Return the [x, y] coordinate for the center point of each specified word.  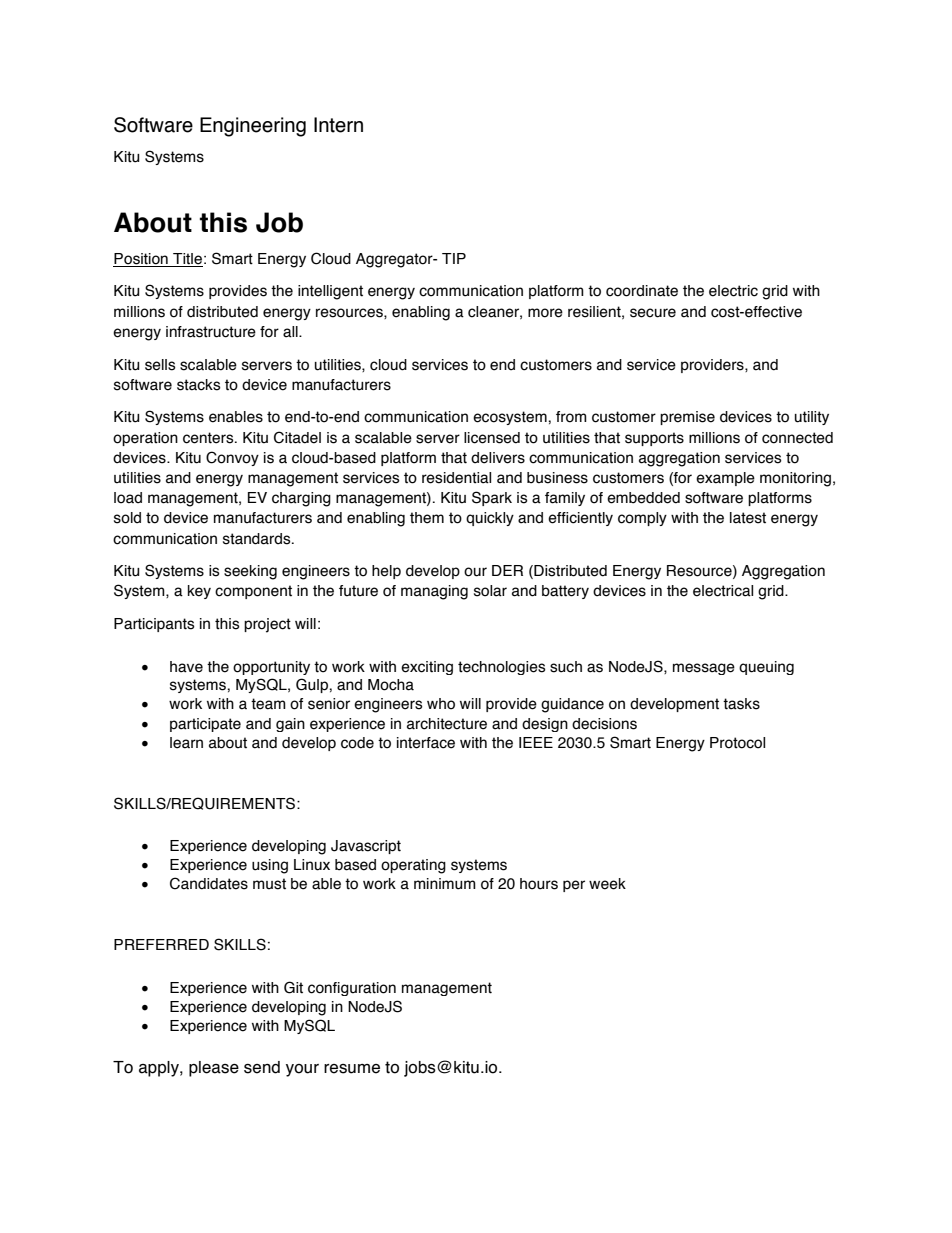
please [214, 1069]
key [199, 592]
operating [413, 866]
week [607, 884]
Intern [338, 125]
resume [352, 1069]
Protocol [737, 743]
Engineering [253, 127]
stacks [199, 385]
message [704, 669]
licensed [492, 438]
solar [490, 591]
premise [687, 418]
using [270, 866]
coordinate [642, 291]
